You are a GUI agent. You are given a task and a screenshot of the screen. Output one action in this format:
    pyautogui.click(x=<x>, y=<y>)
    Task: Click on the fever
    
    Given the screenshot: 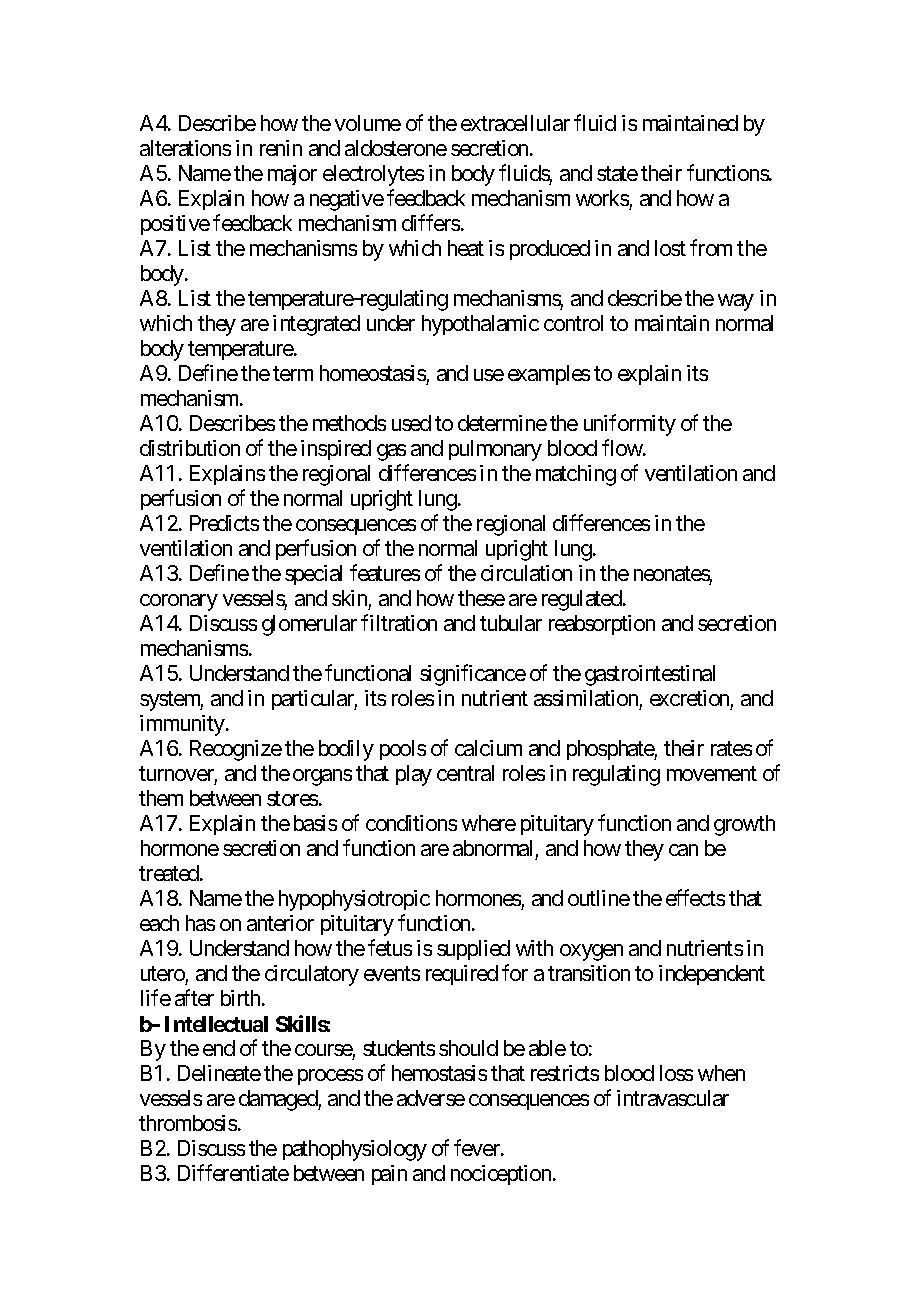 What is the action you would take?
    pyautogui.click(x=478, y=1147)
